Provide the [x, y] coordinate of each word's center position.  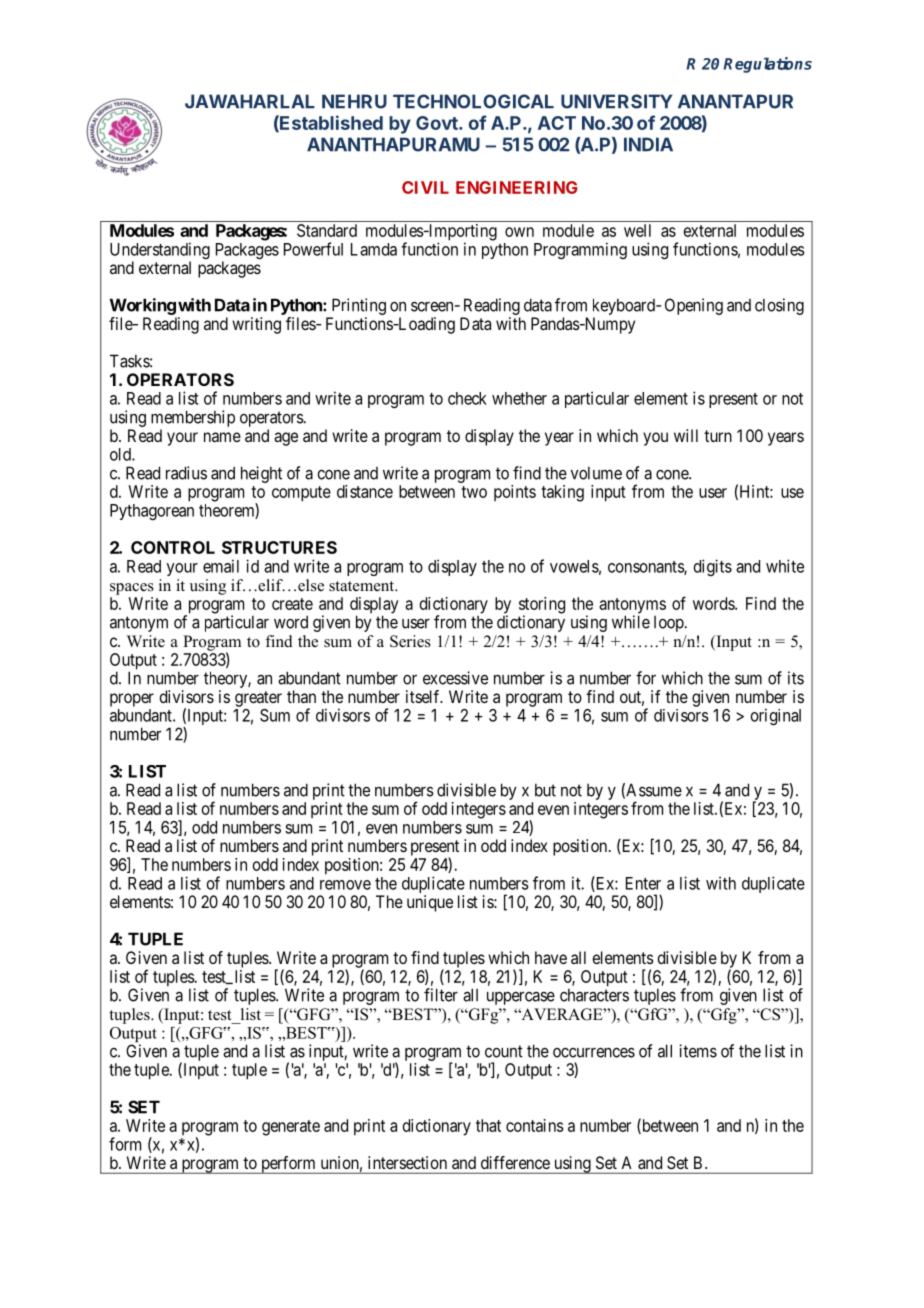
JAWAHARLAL [250, 101]
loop [669, 624]
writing [256, 325]
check [467, 398]
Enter [643, 883]
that [488, 1125]
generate [291, 1128]
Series [410, 641]
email [221, 566]
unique [430, 903]
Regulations [767, 65]
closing [779, 306]
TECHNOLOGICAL [473, 101]
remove [345, 885]
